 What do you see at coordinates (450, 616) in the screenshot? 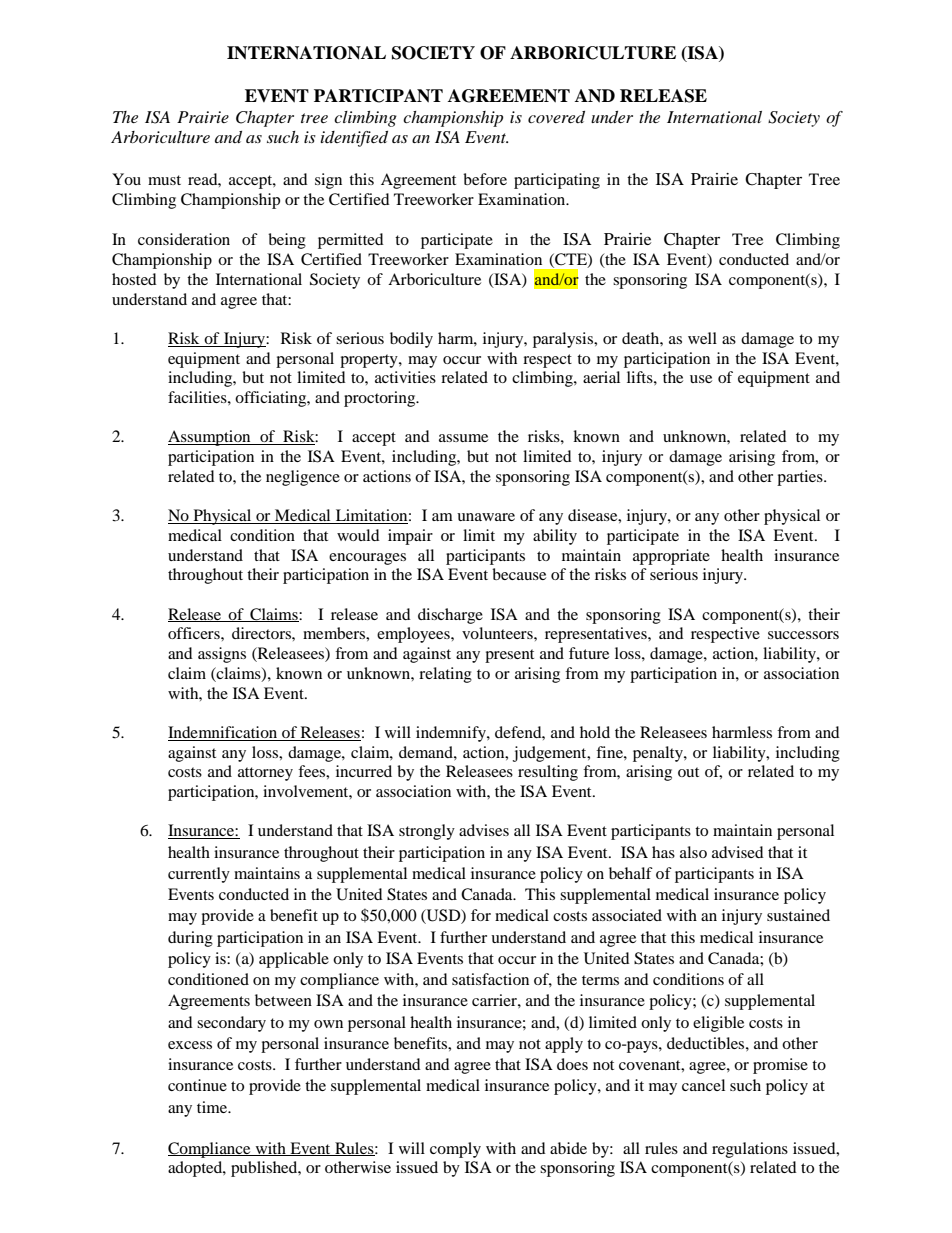
I see `discharge` at bounding box center [450, 616].
